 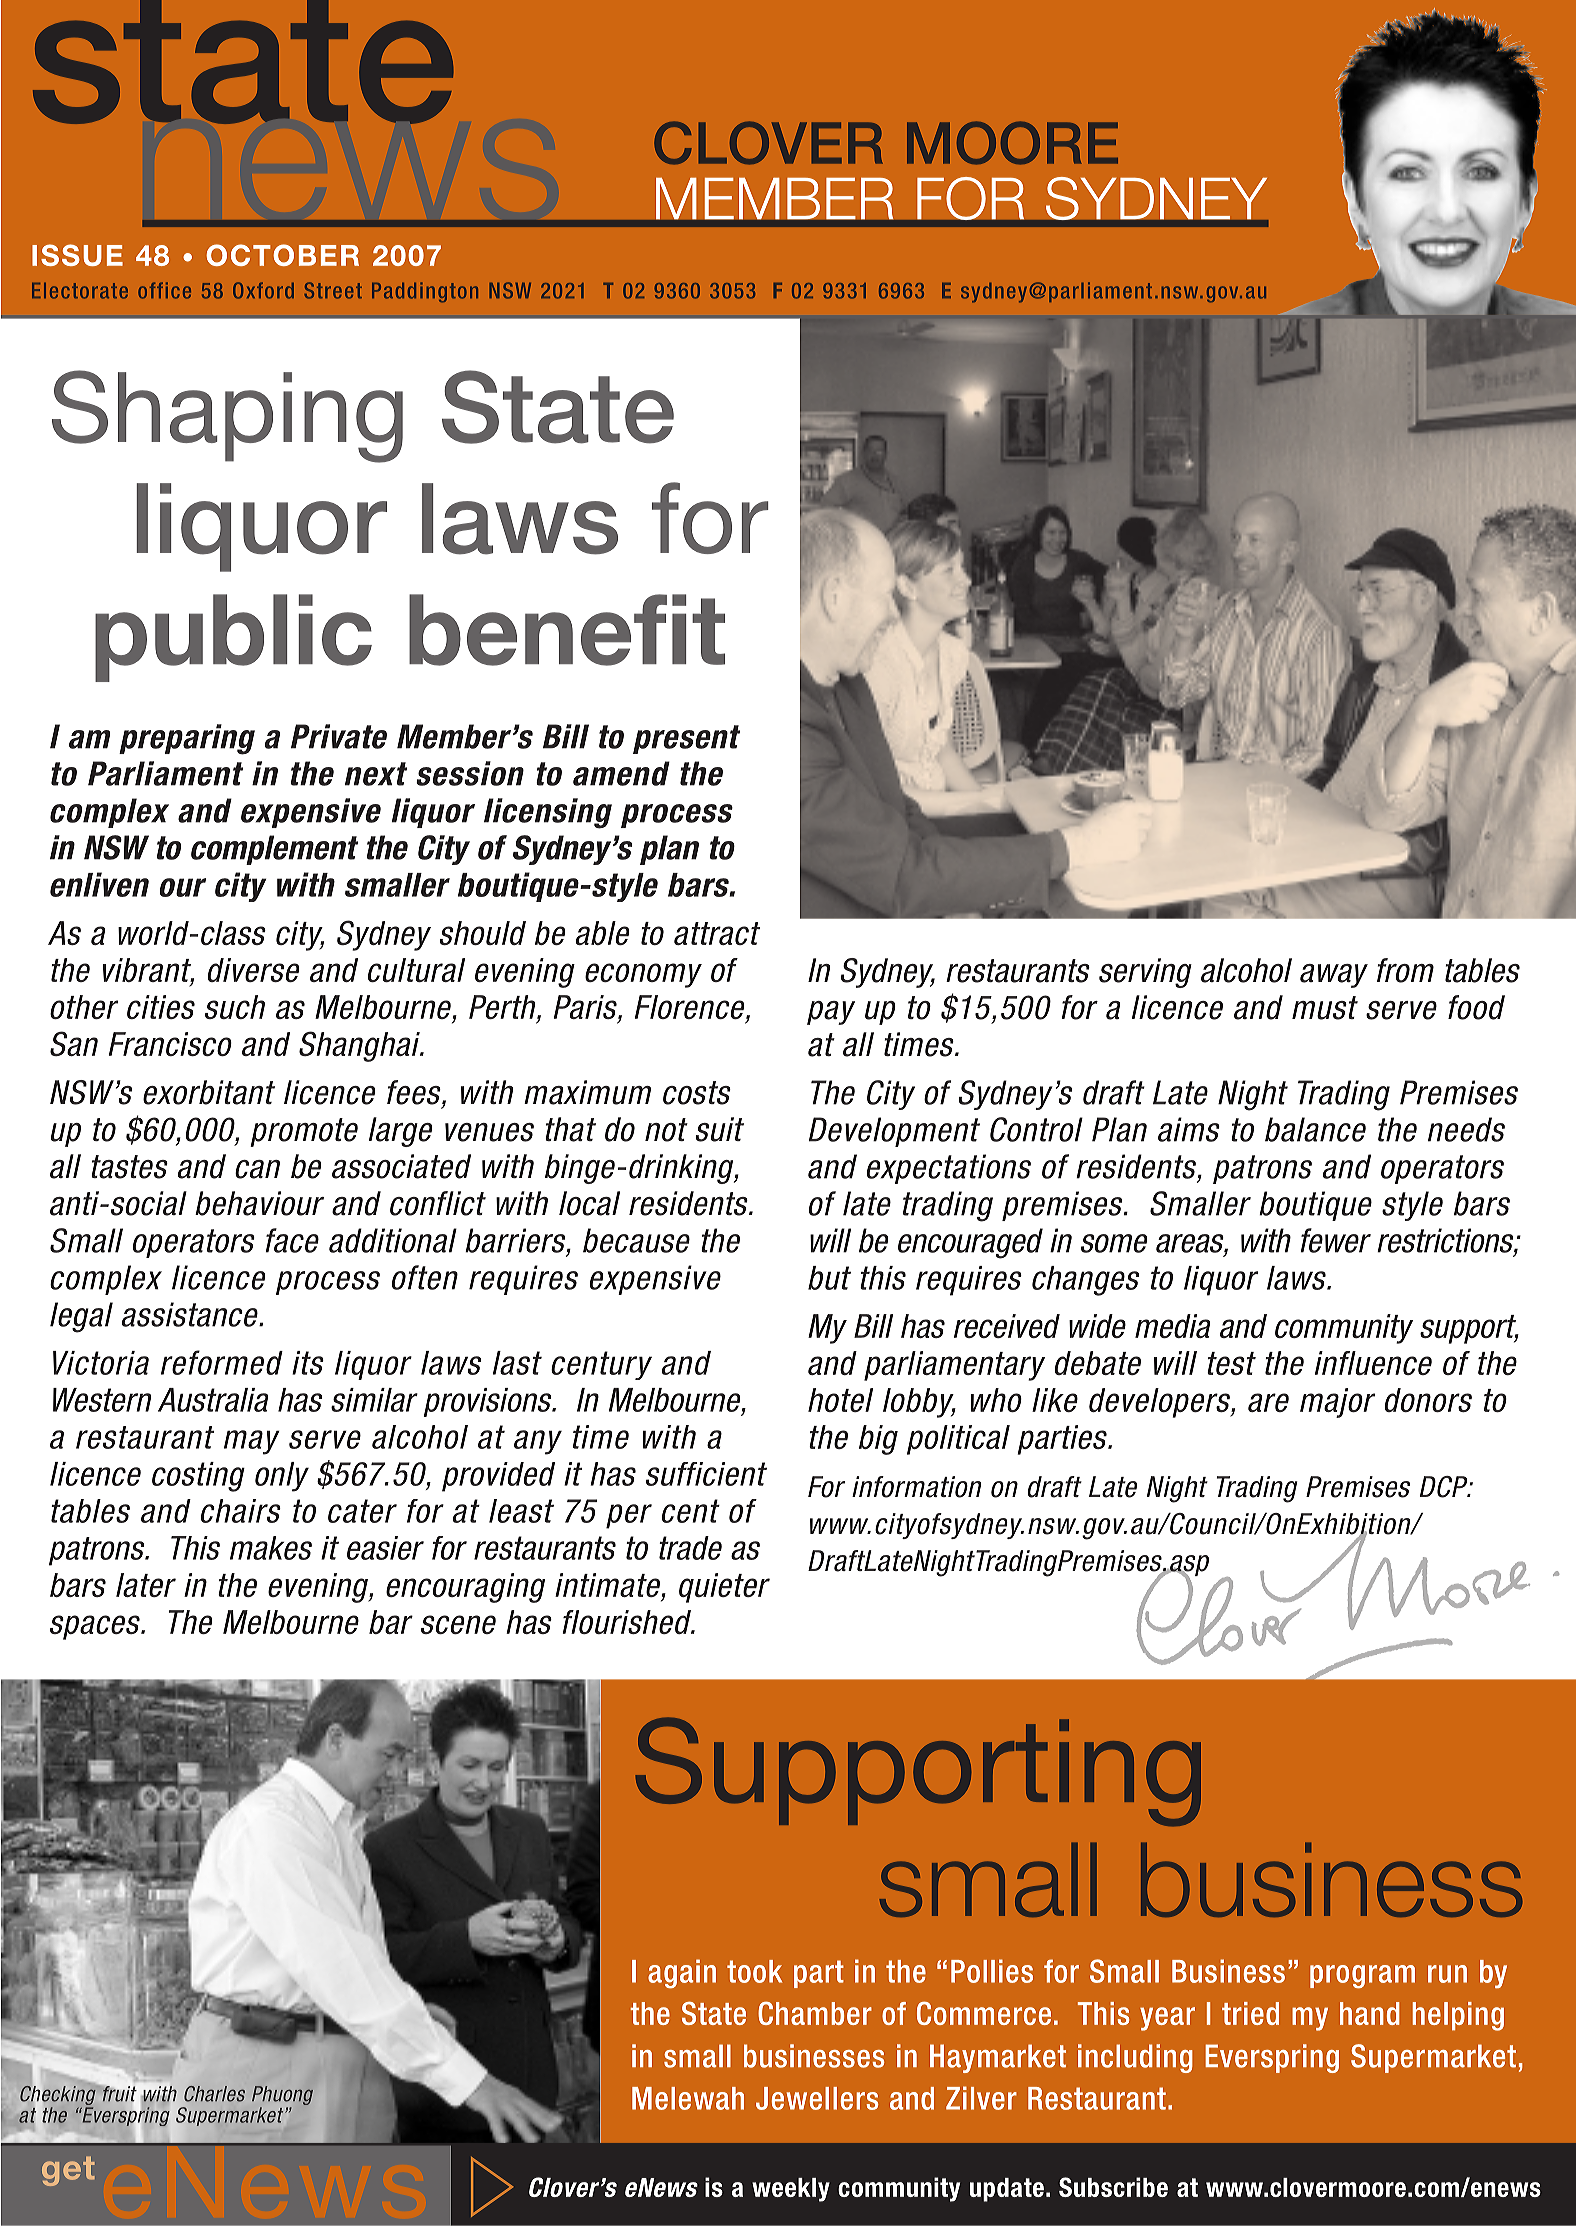 I want to click on get, so click(x=68, y=2171).
